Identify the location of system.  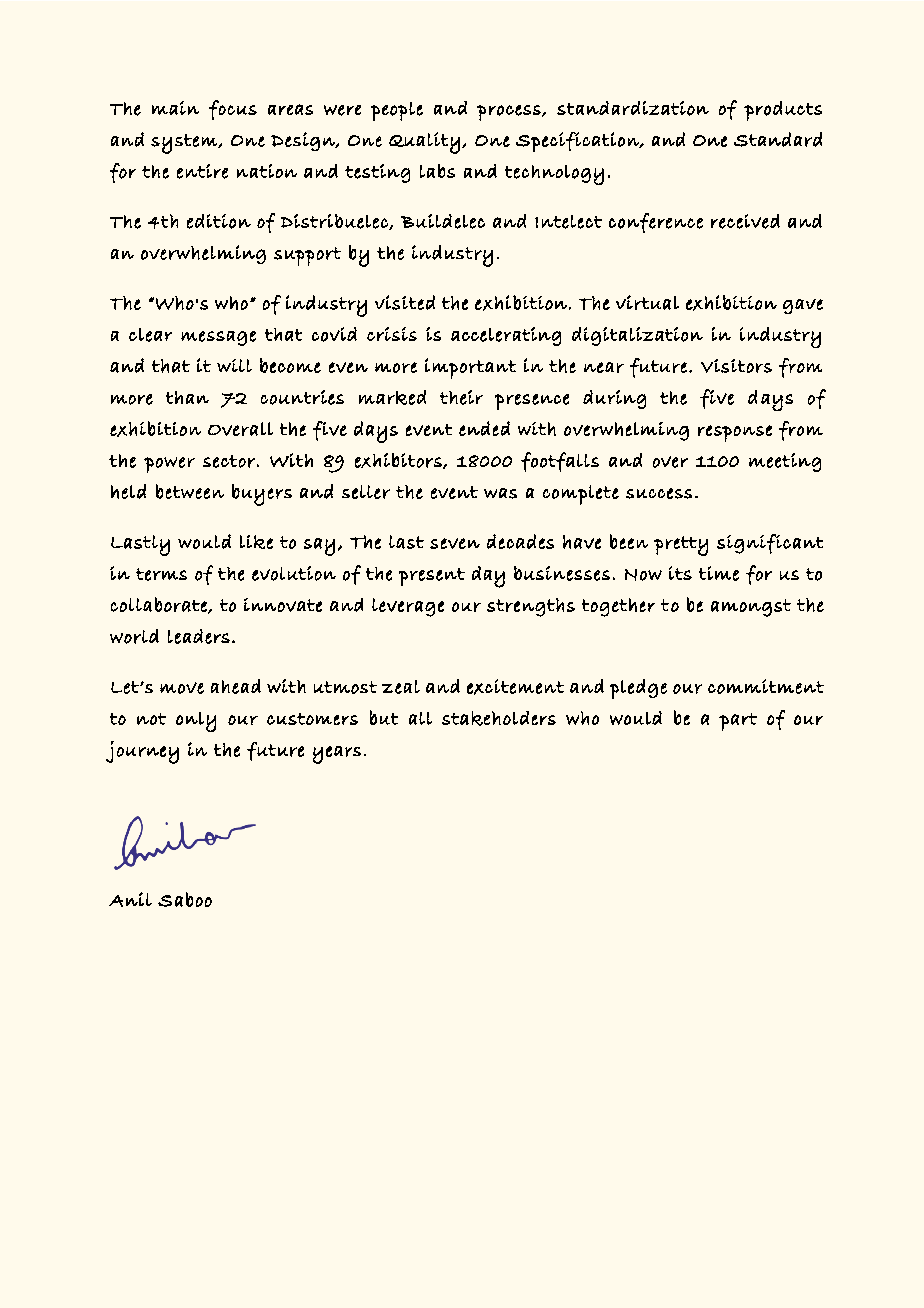
(185, 144).
